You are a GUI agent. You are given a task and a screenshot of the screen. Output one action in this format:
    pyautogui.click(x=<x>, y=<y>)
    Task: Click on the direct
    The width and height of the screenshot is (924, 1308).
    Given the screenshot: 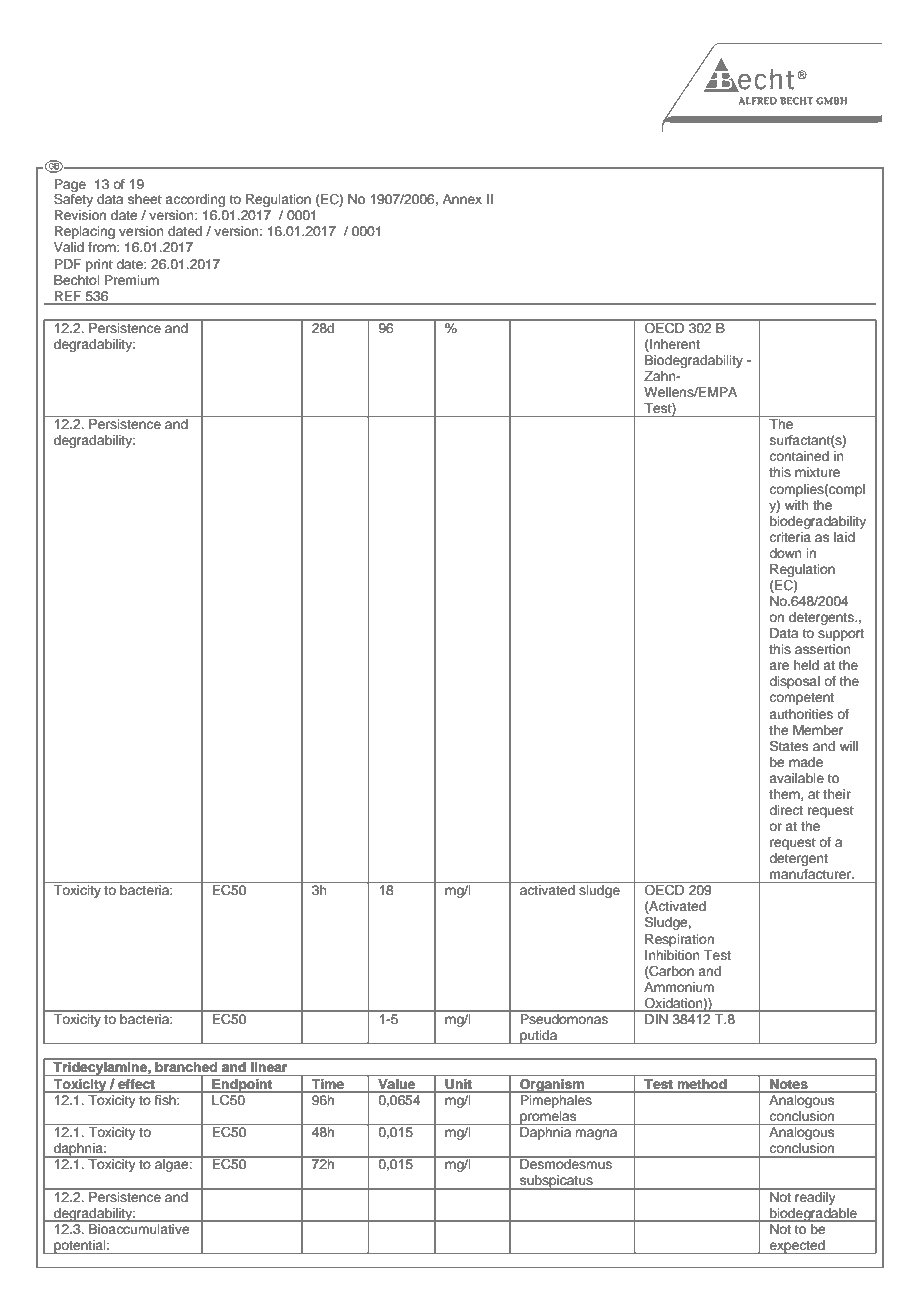 What is the action you would take?
    pyautogui.click(x=786, y=810)
